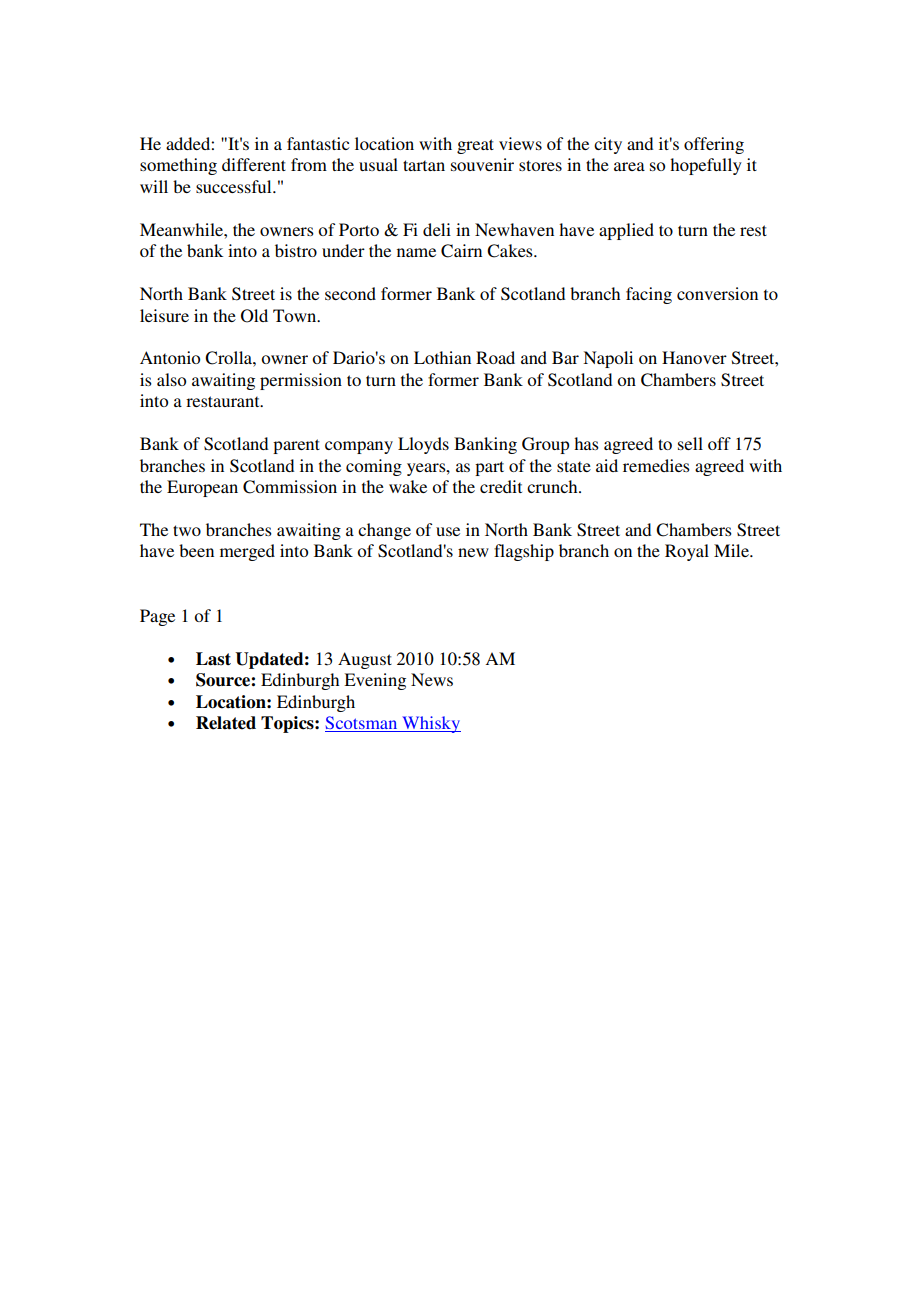 This screenshot has height=1308, width=924. I want to click on Whisky, so click(430, 724).
